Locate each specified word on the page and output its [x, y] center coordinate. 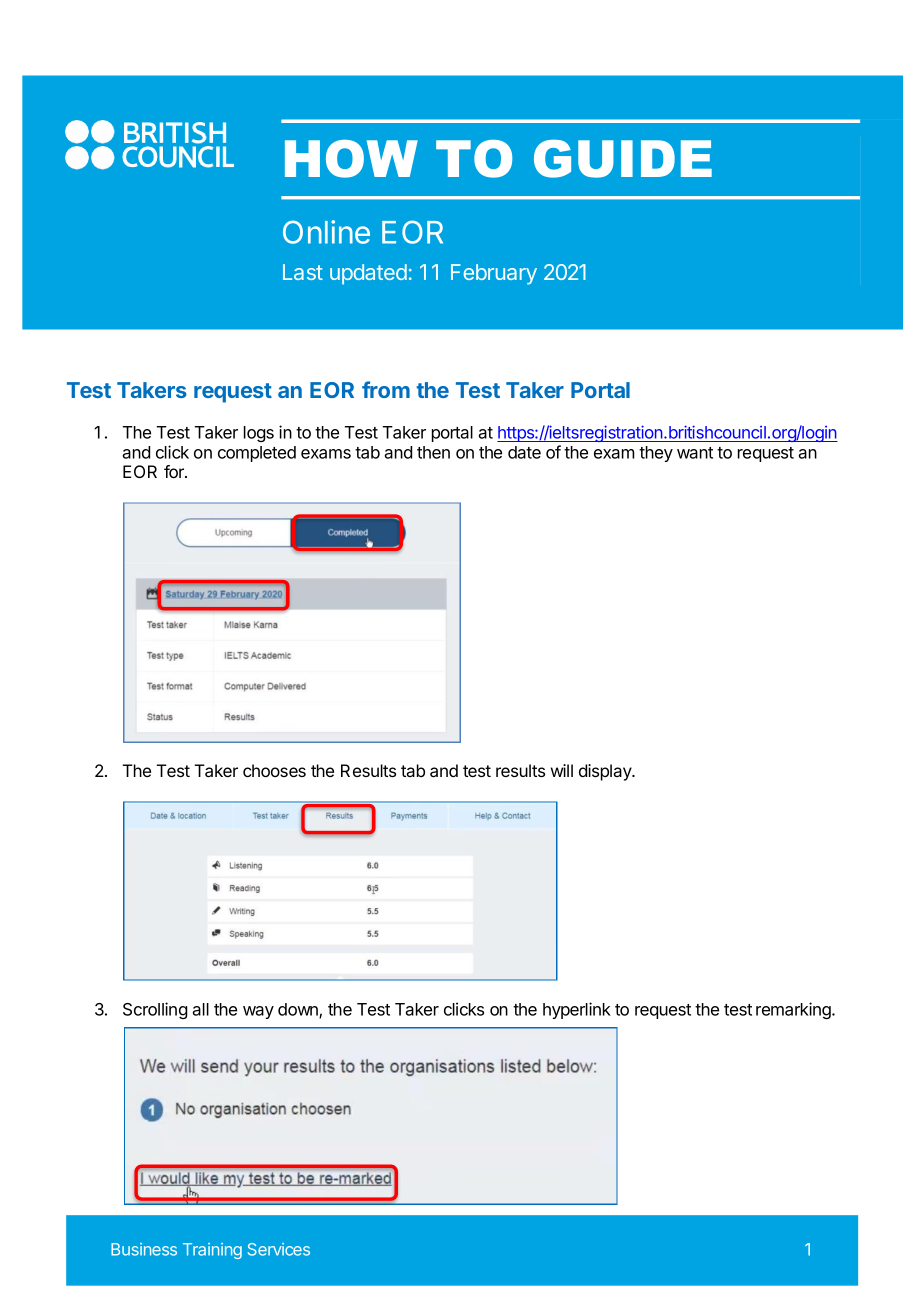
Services [279, 1249]
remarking [794, 1010]
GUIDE [623, 159]
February [494, 274]
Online [326, 232]
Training [212, 1251]
